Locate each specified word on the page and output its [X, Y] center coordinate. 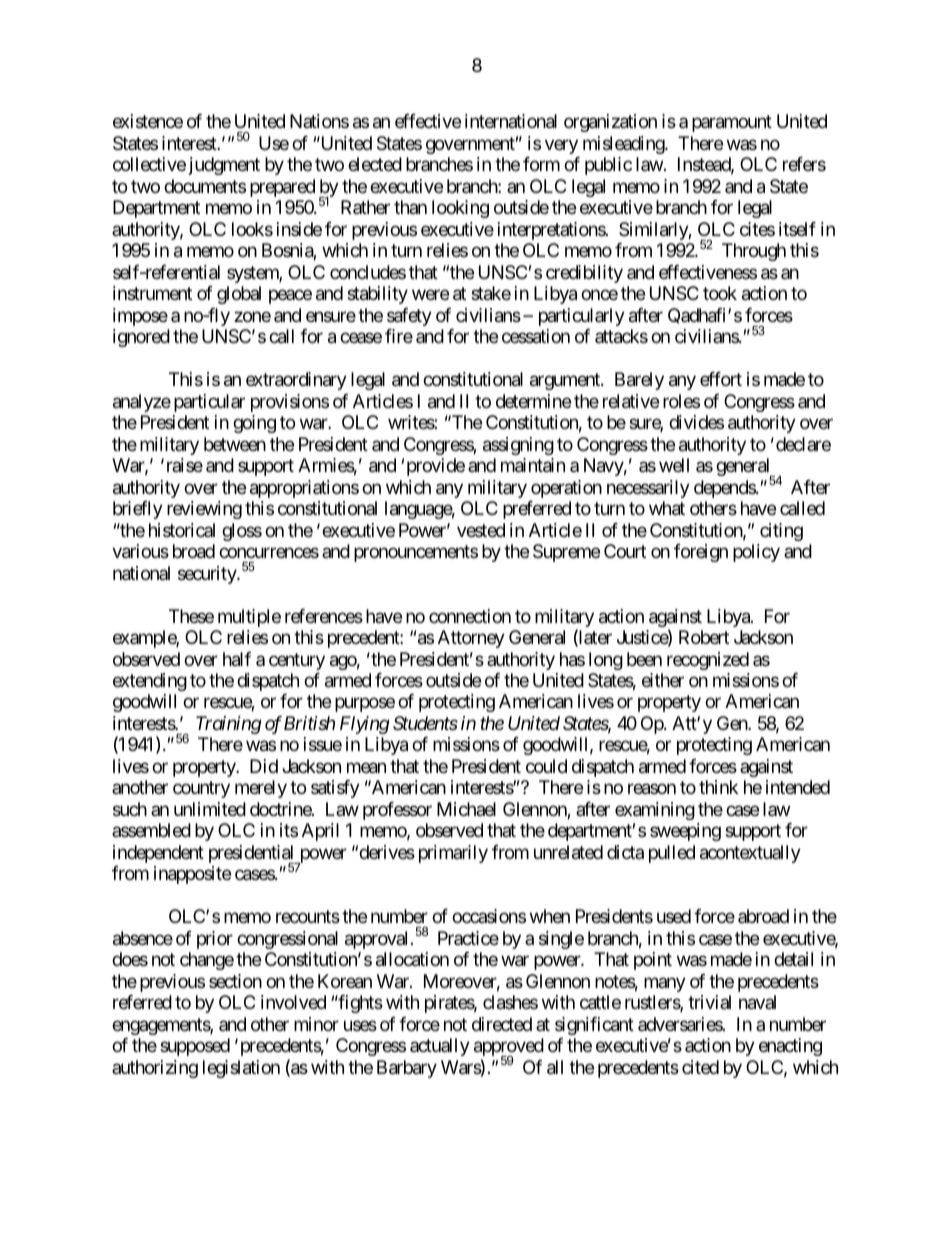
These [191, 616]
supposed [195, 1047]
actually [440, 1047]
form [541, 164]
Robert [704, 637]
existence [148, 121]
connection [470, 616]
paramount [732, 124]
